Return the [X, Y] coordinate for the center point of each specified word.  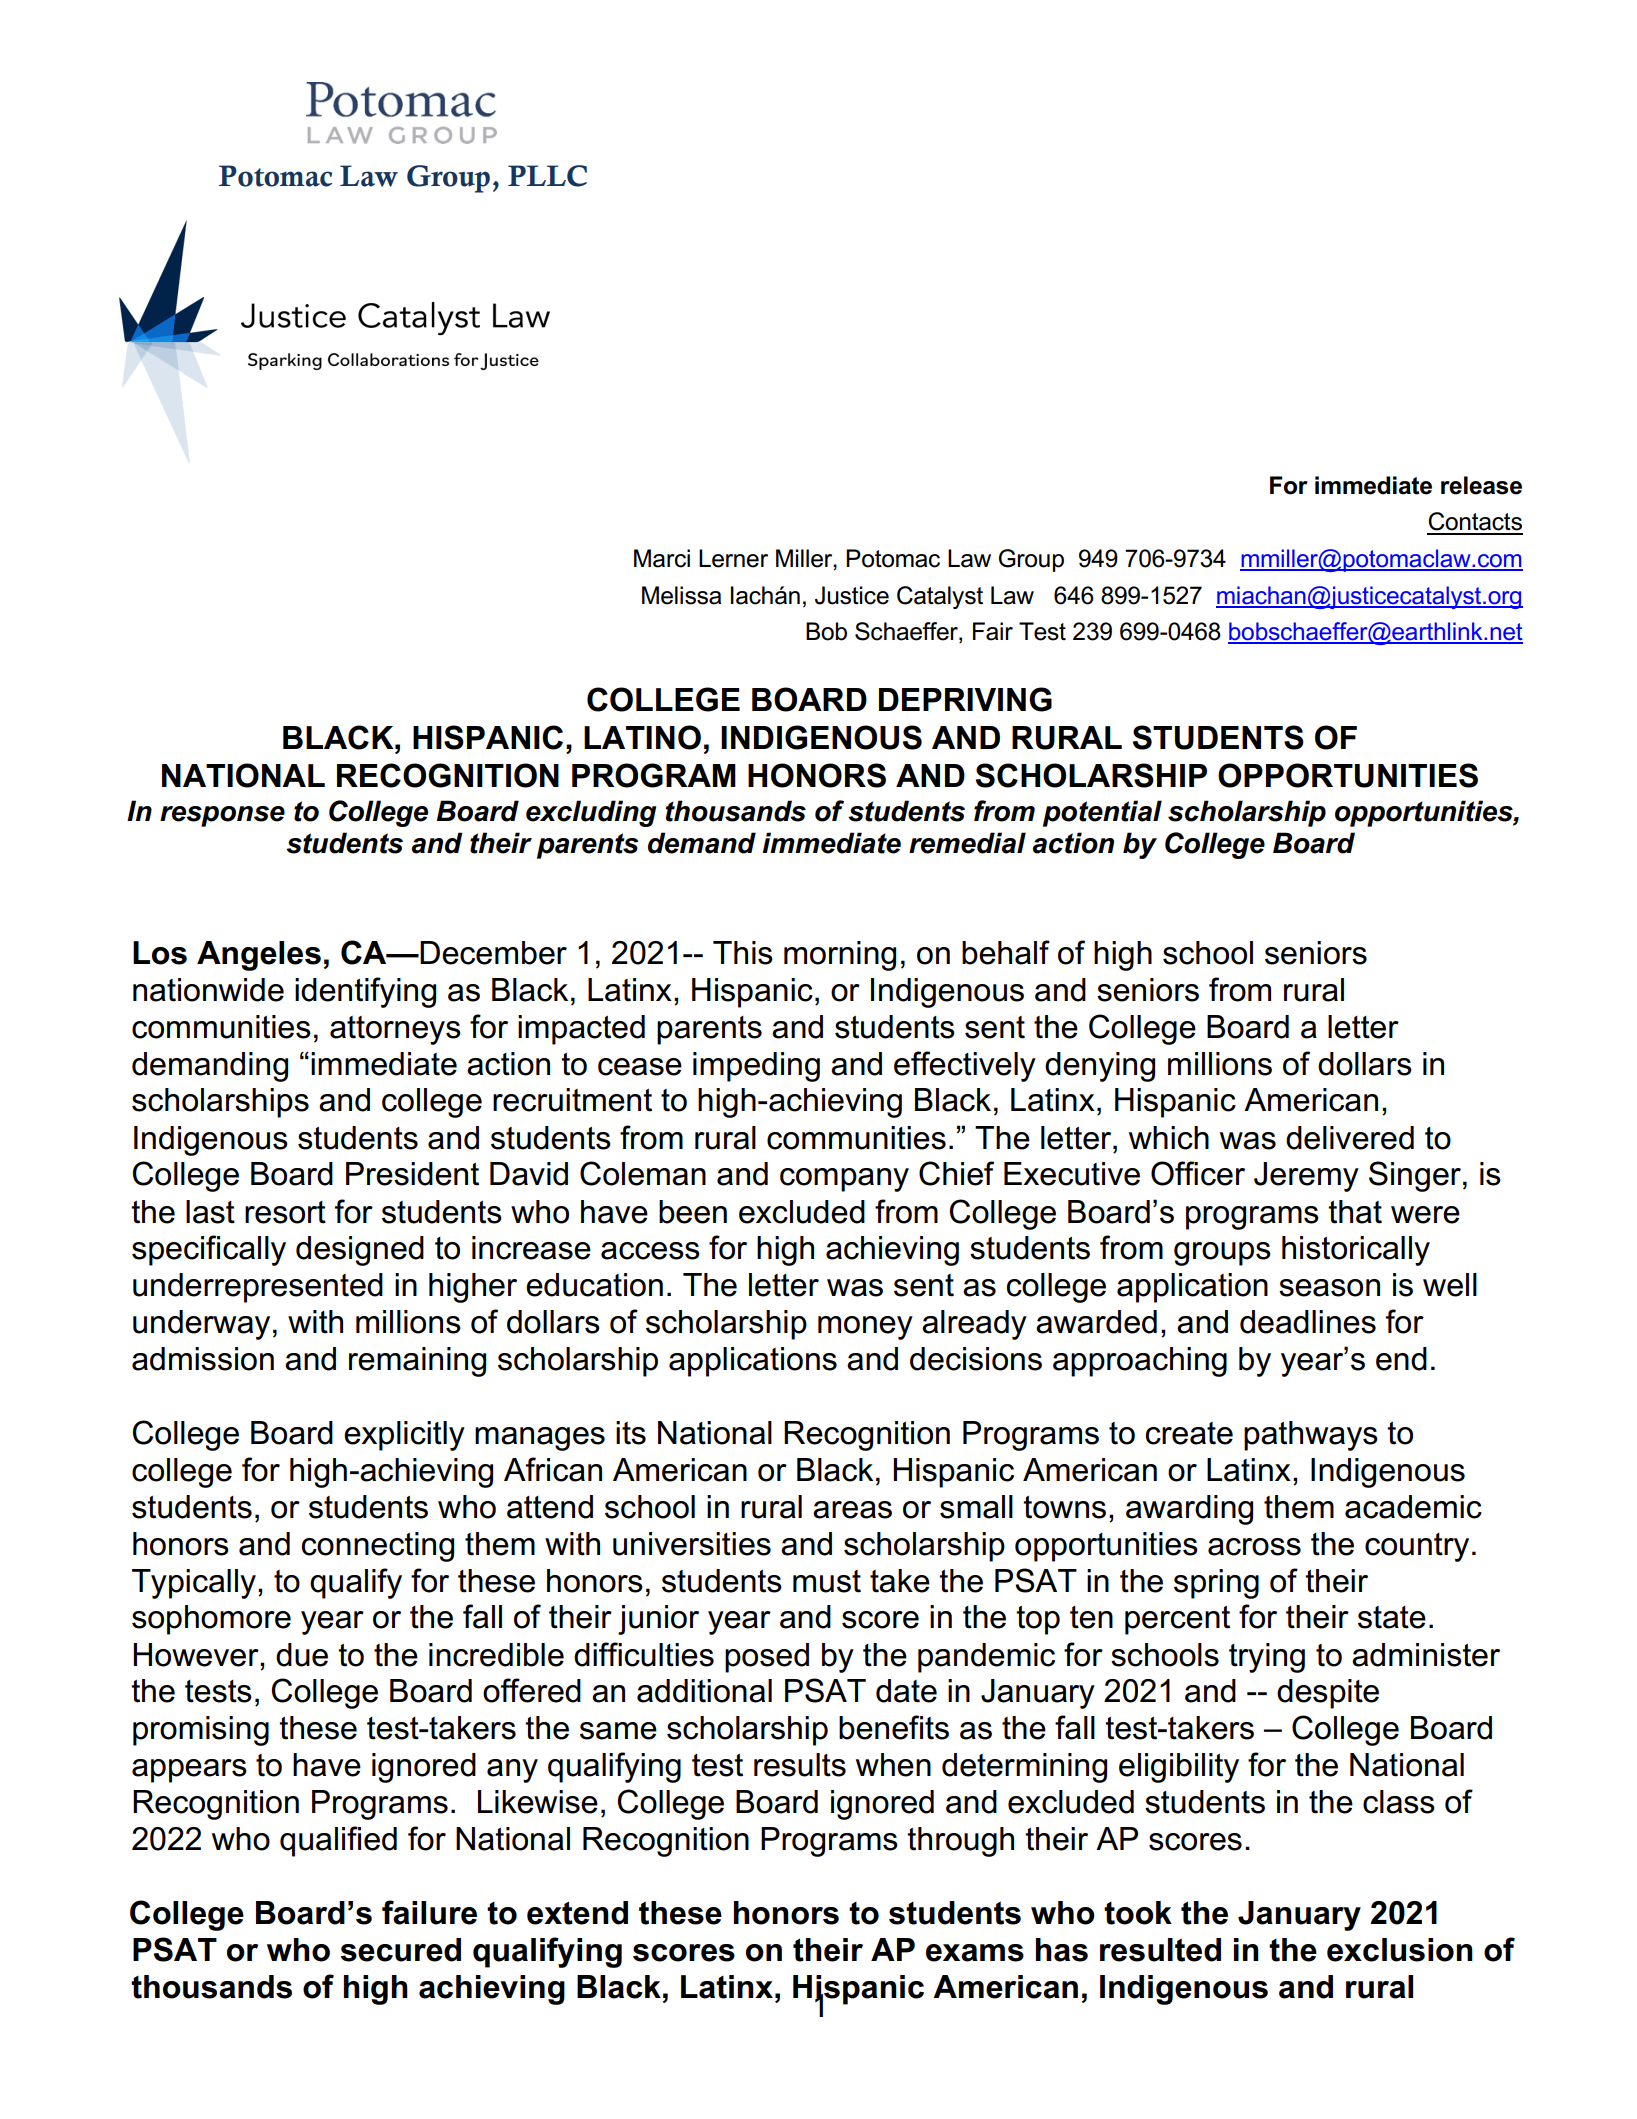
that [1355, 1212]
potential [1102, 813]
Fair [993, 631]
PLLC [547, 176]
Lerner [733, 558]
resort [285, 1212]
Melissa [681, 595]
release [1481, 485]
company [844, 1180]
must [827, 1581]
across [1254, 1547]
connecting [378, 1547]
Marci [662, 558]
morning [840, 956]
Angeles [259, 956]
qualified [338, 1841]
